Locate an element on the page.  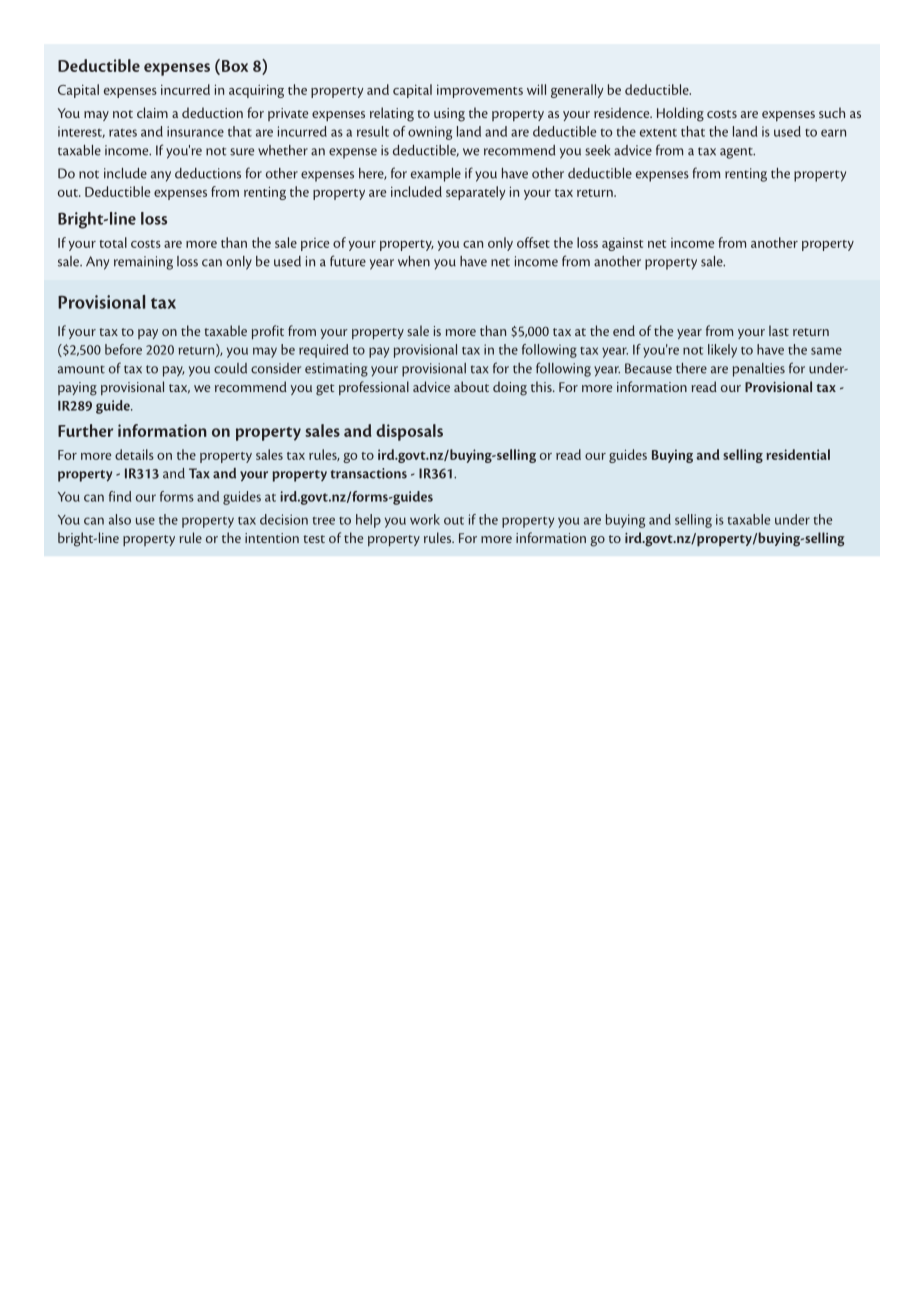
penalties is located at coordinates (759, 370).
